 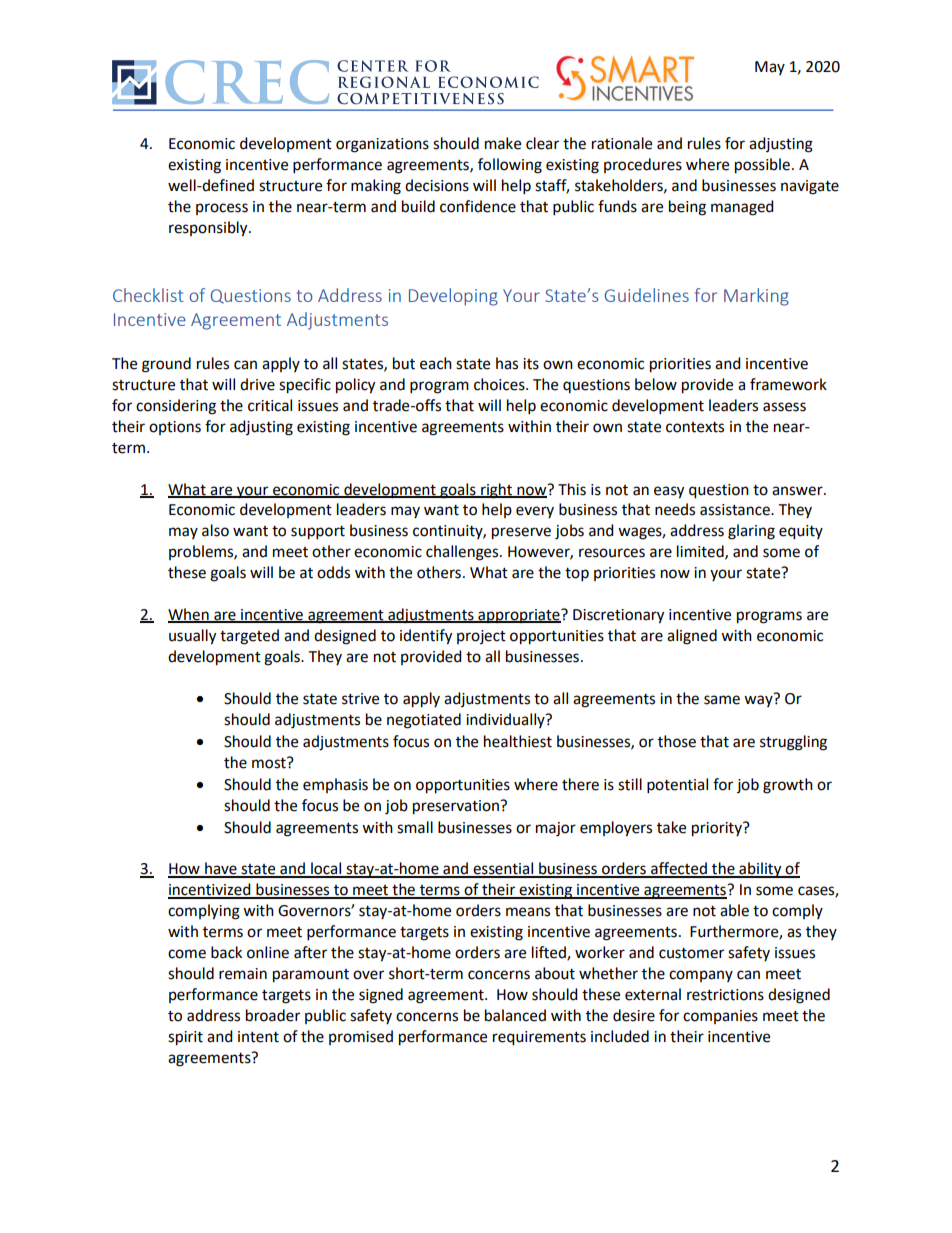 What do you see at coordinates (692, 637) in the screenshot?
I see `aligned` at bounding box center [692, 637].
